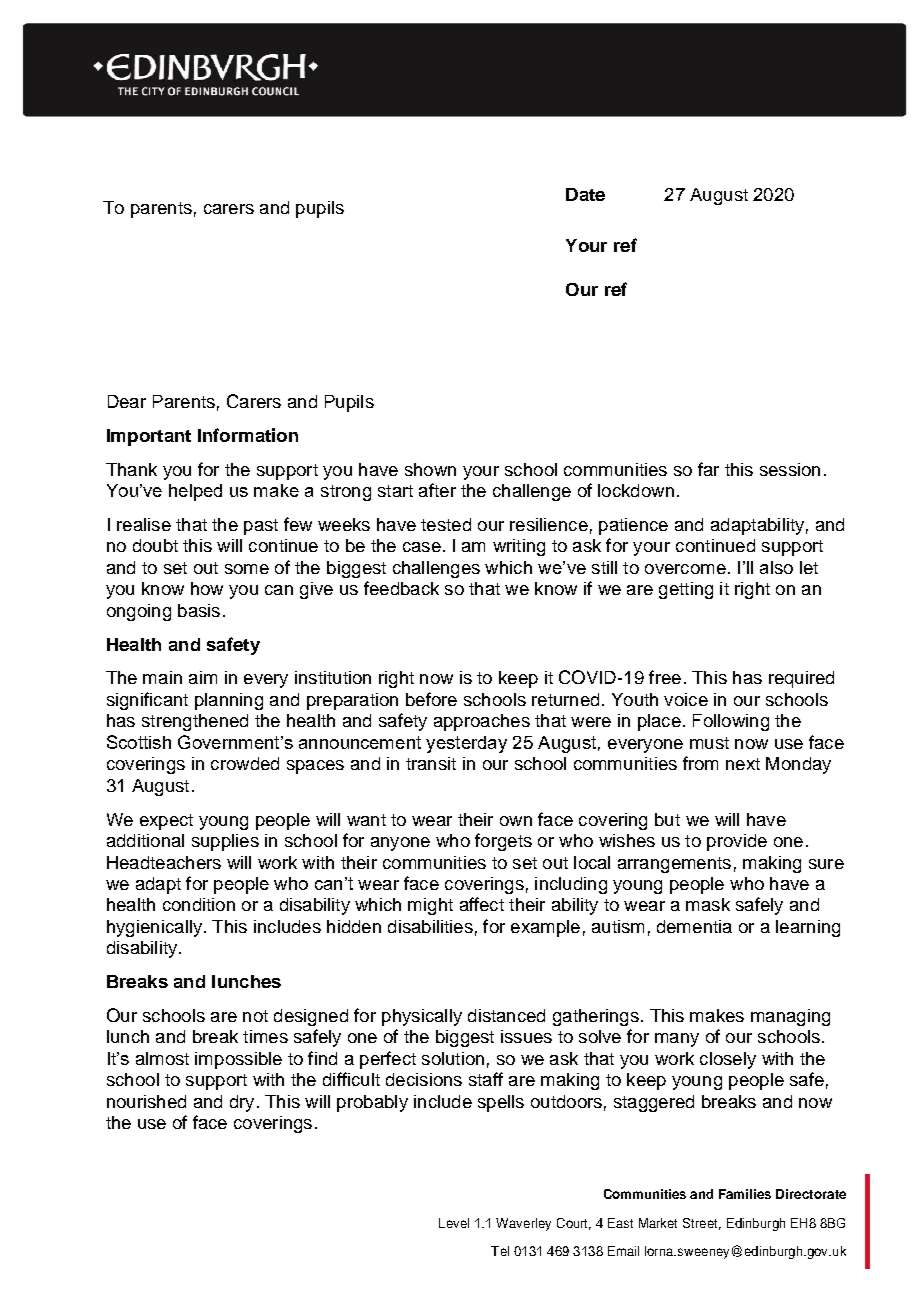  Describe the element at coordinates (255, 1016) in the page. I see `not` at that location.
